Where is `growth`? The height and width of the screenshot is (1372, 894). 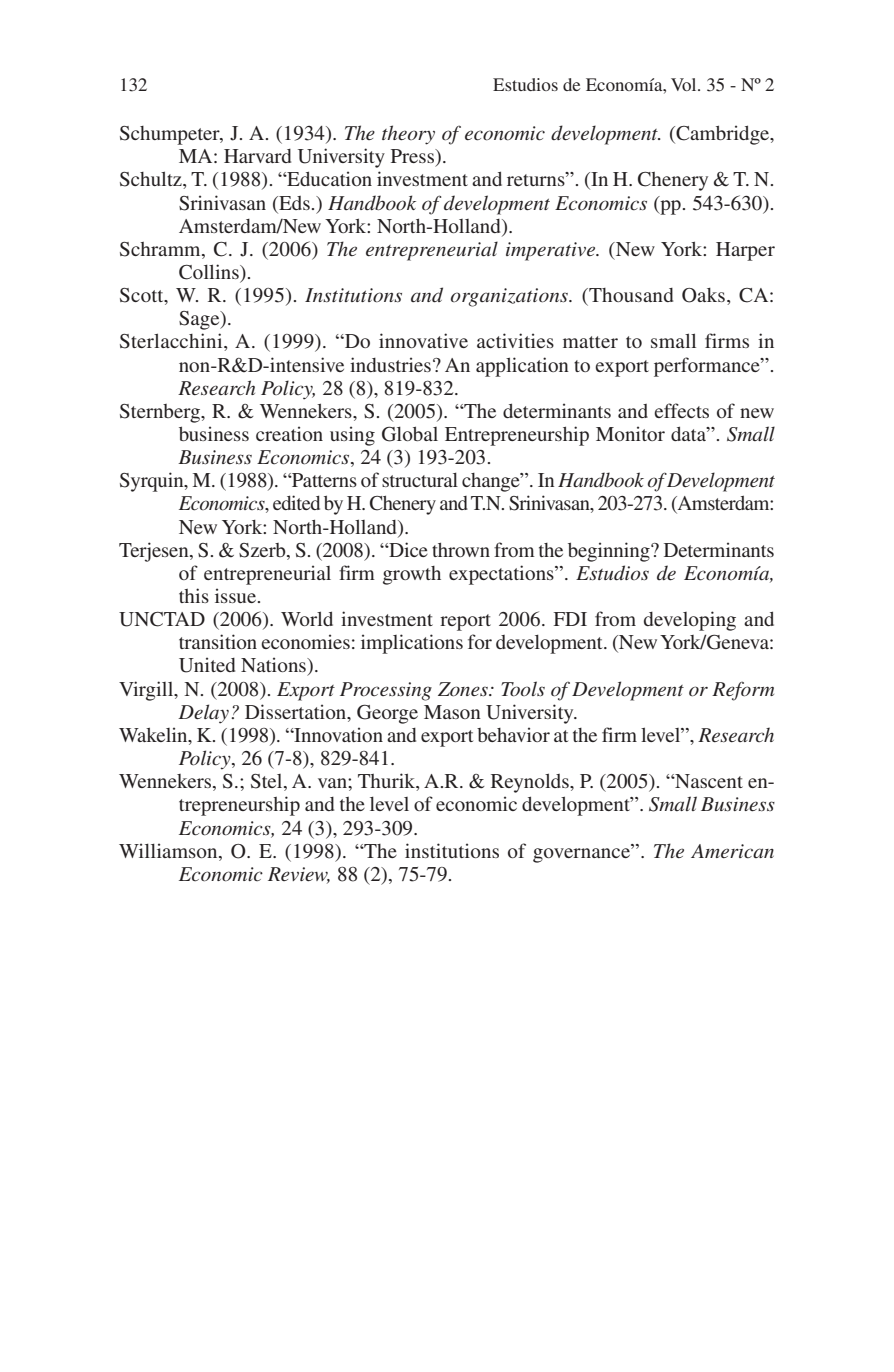 growth is located at coordinates (412, 575).
